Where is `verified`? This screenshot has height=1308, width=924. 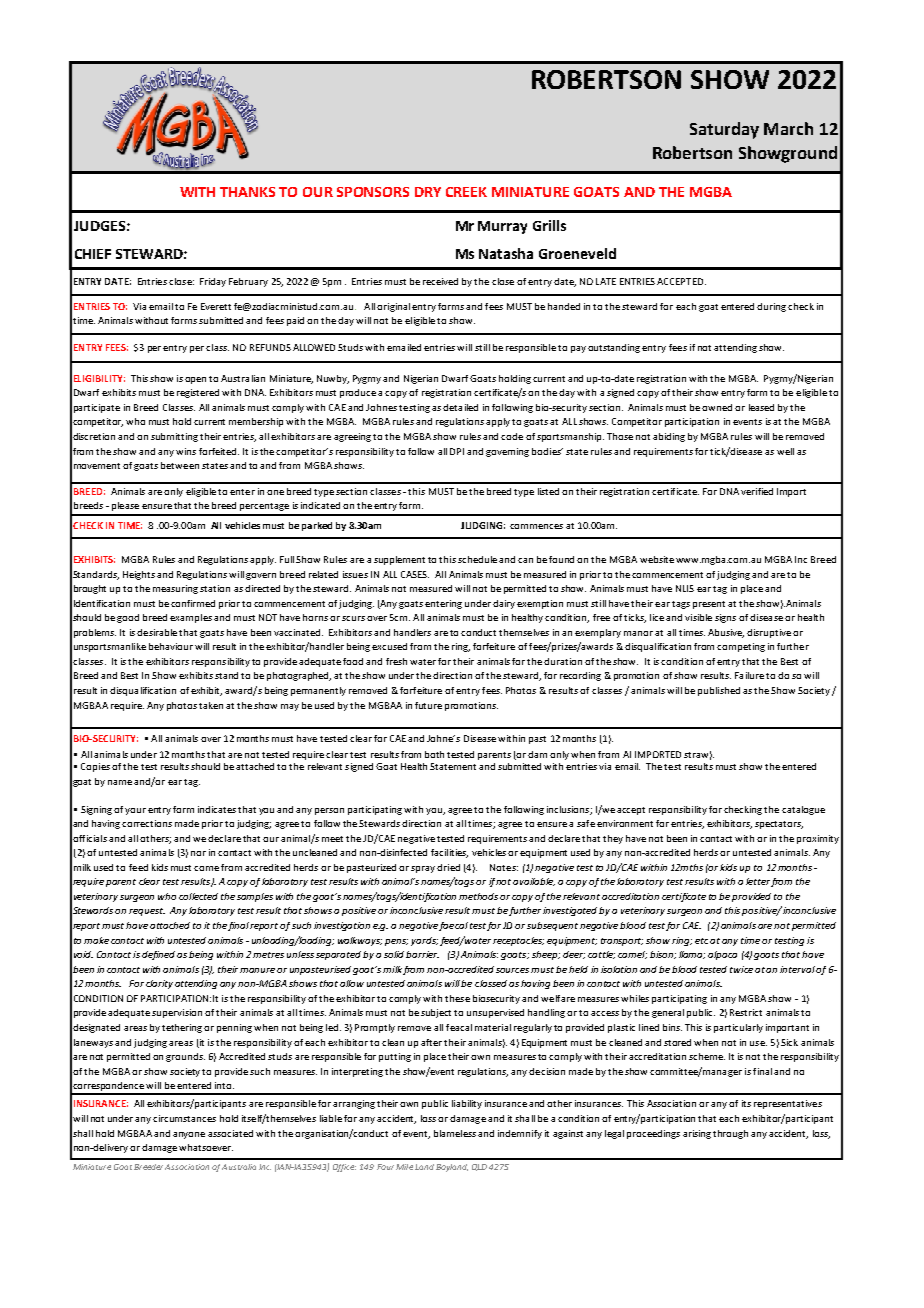
verified is located at coordinates (757, 491).
